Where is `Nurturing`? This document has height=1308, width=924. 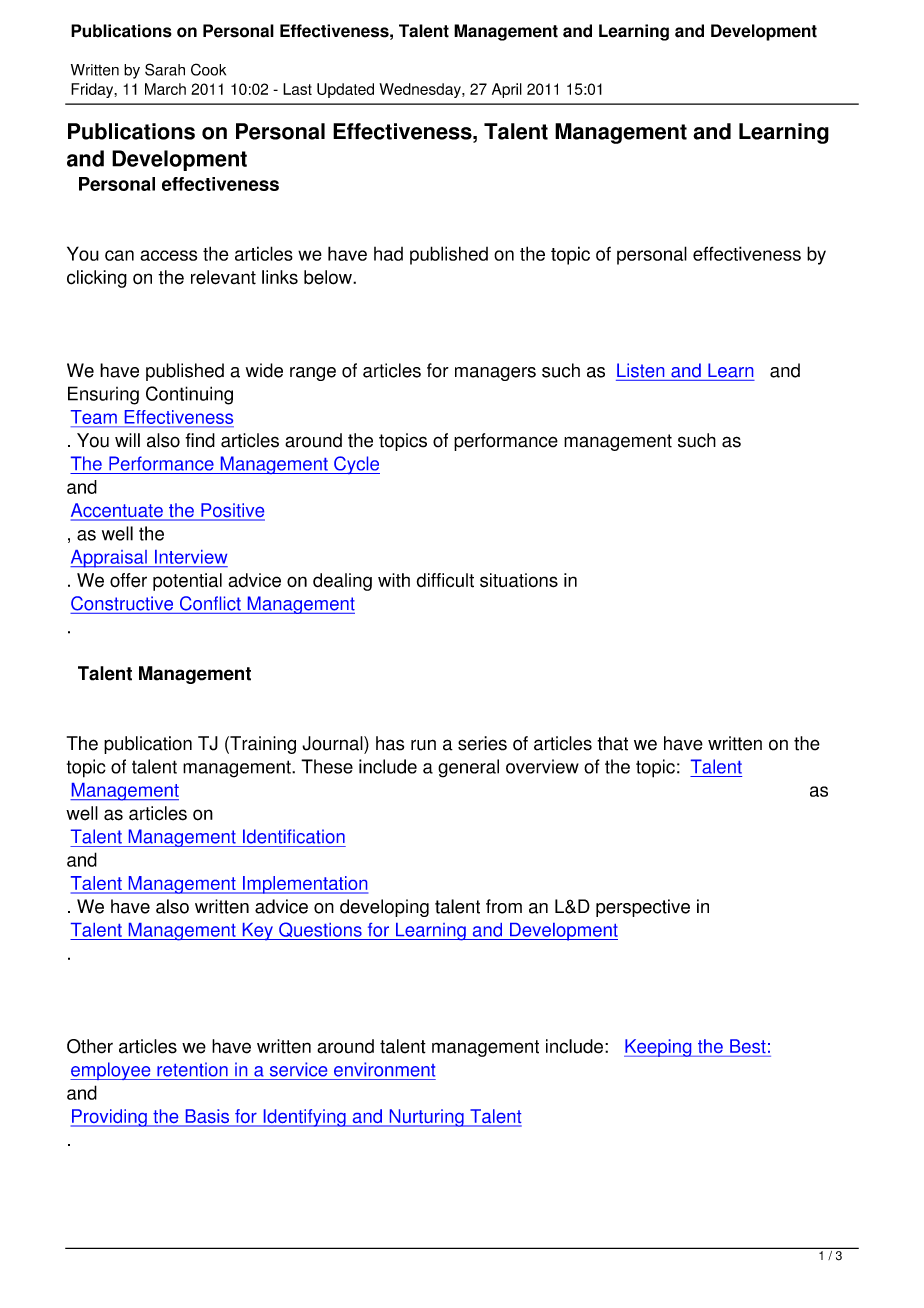
Nurturing is located at coordinates (426, 1118).
